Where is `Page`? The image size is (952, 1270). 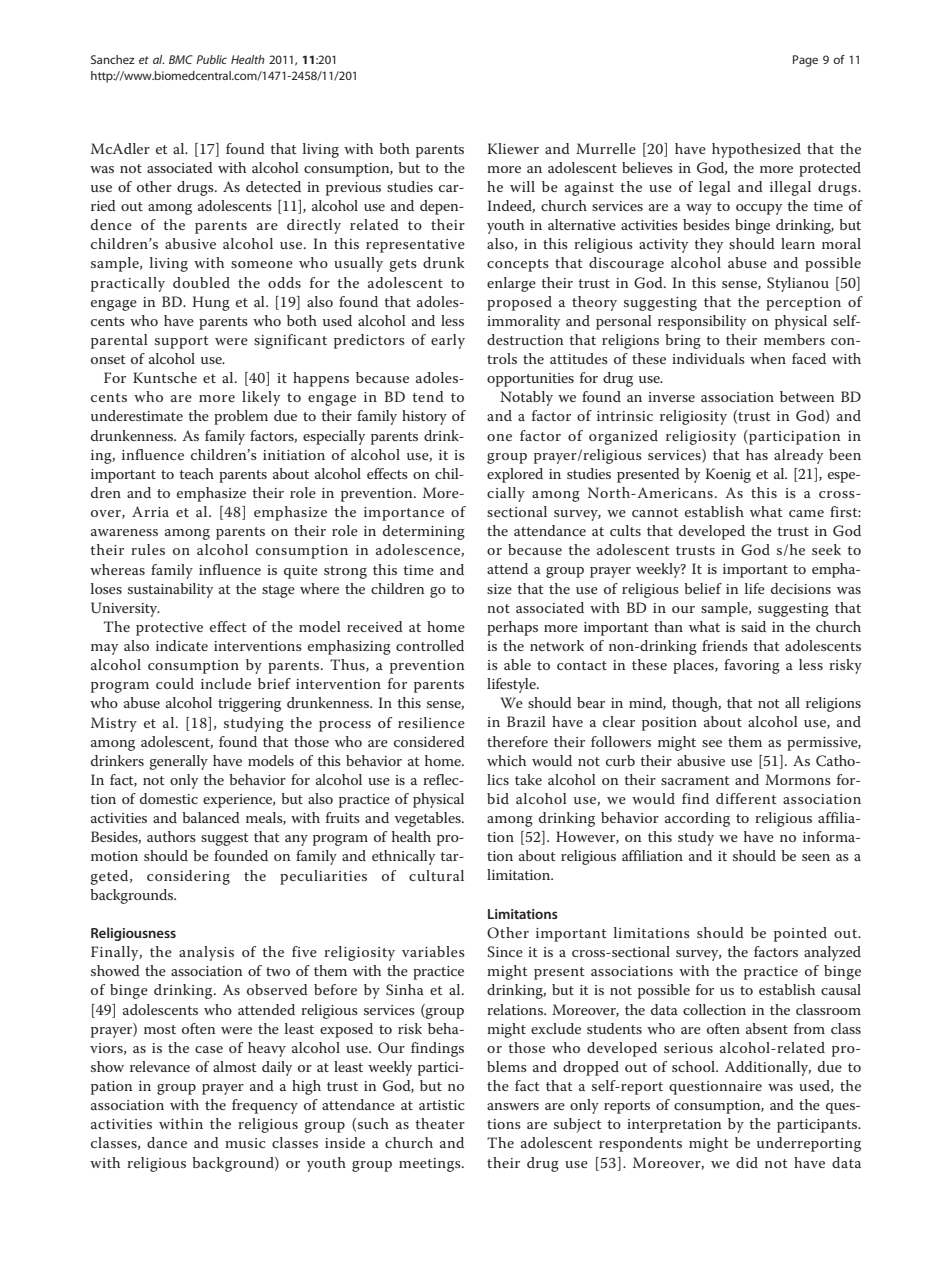
Page is located at coordinates (805, 61).
